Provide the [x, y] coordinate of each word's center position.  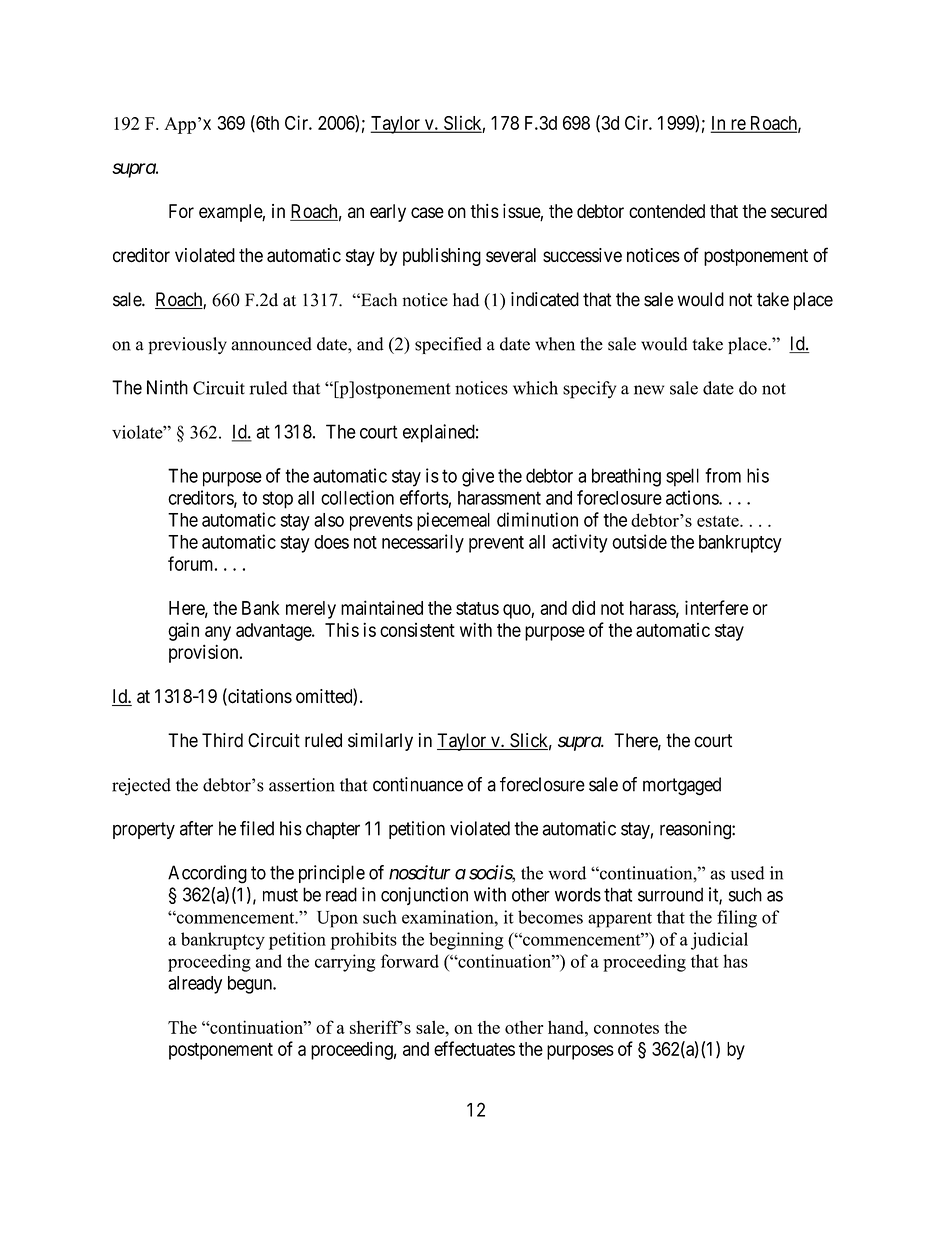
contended [667, 211]
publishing [442, 257]
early [388, 213]
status [477, 608]
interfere [716, 607]
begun [251, 985]
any [218, 633]
